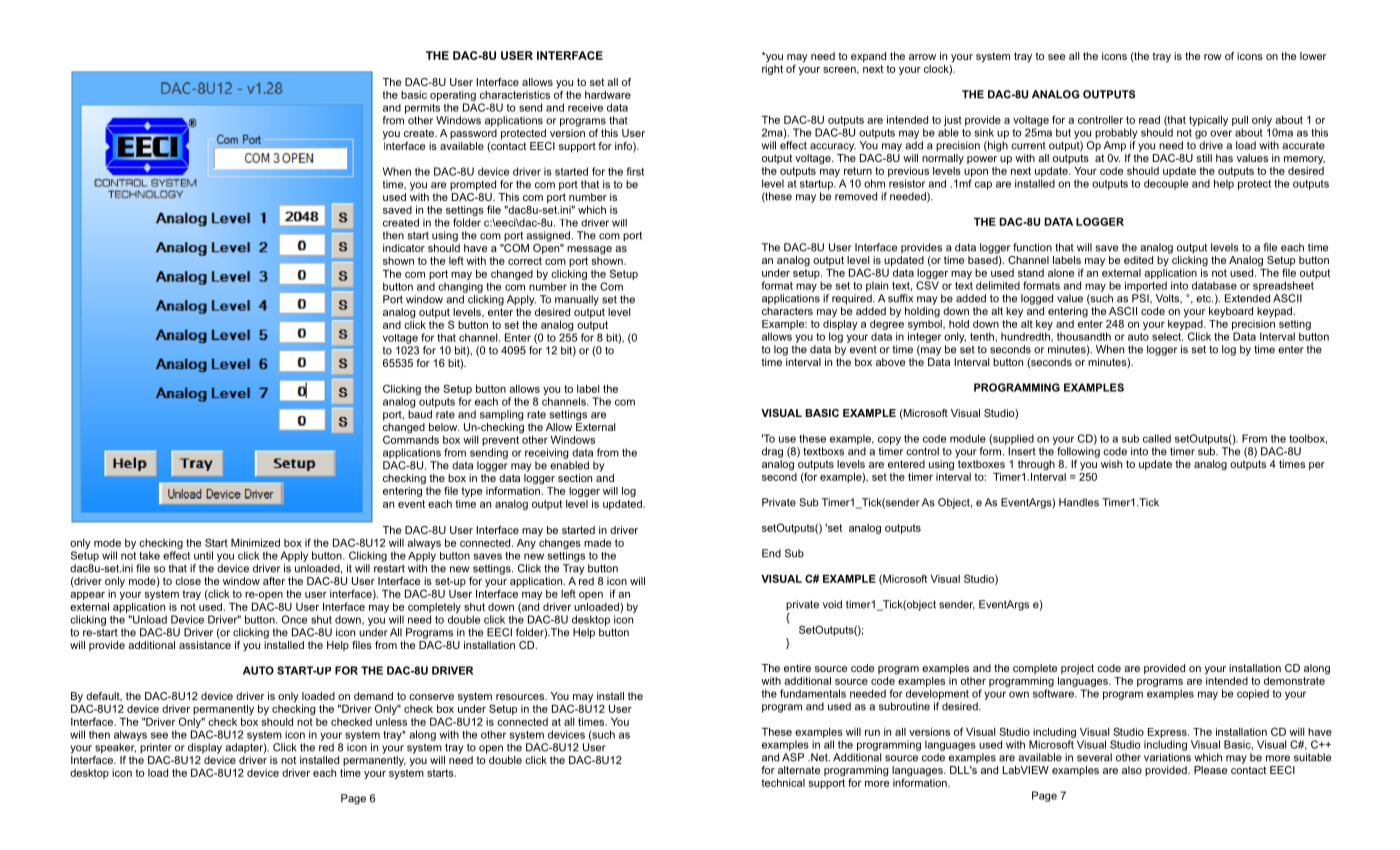  Describe the element at coordinates (422, 109) in the image. I see `permits` at that location.
